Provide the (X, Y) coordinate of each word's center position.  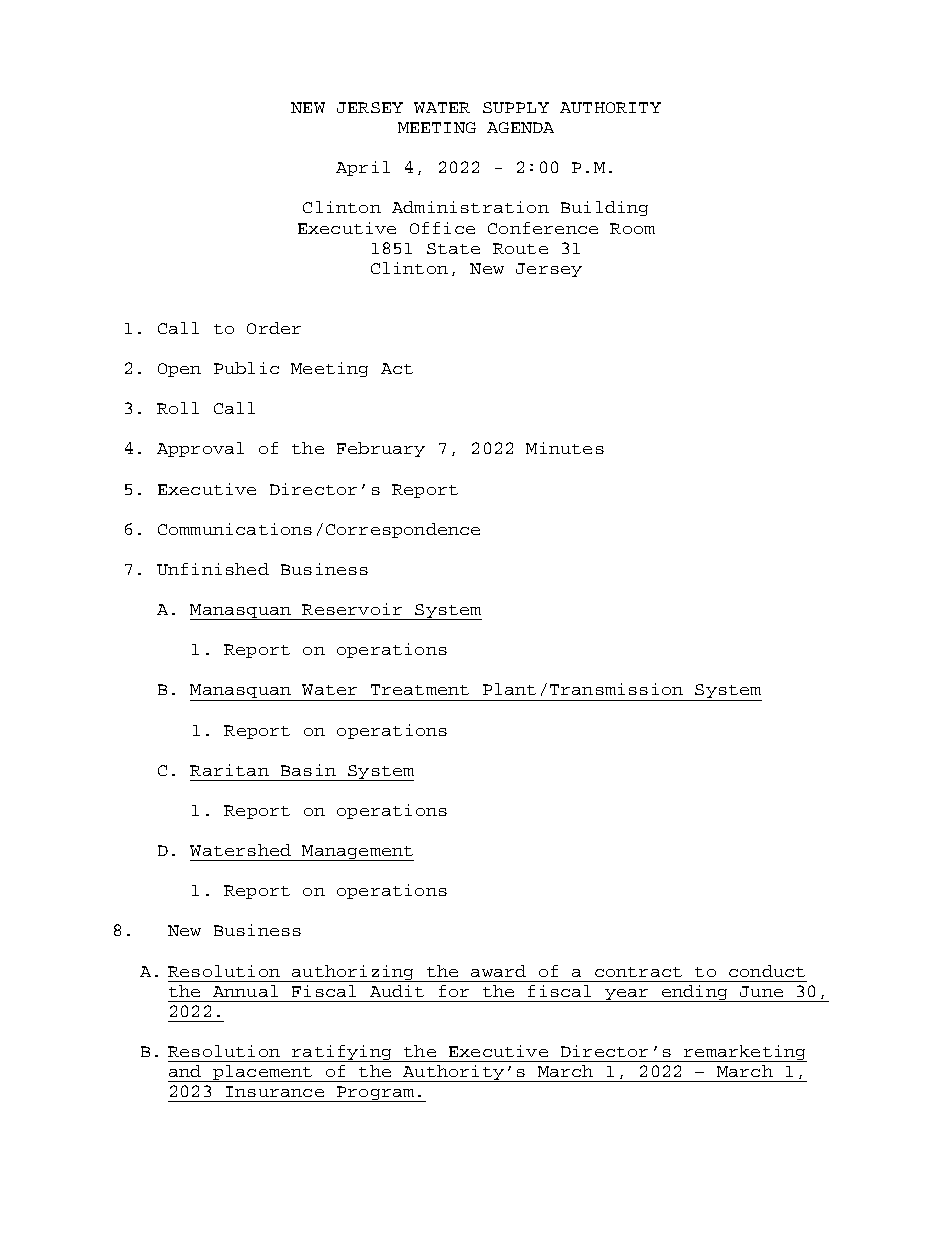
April (363, 168)
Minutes (565, 448)
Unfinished (213, 569)
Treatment (420, 689)
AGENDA (520, 127)
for (454, 991)
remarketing (744, 1053)
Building (604, 208)
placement (262, 1073)
